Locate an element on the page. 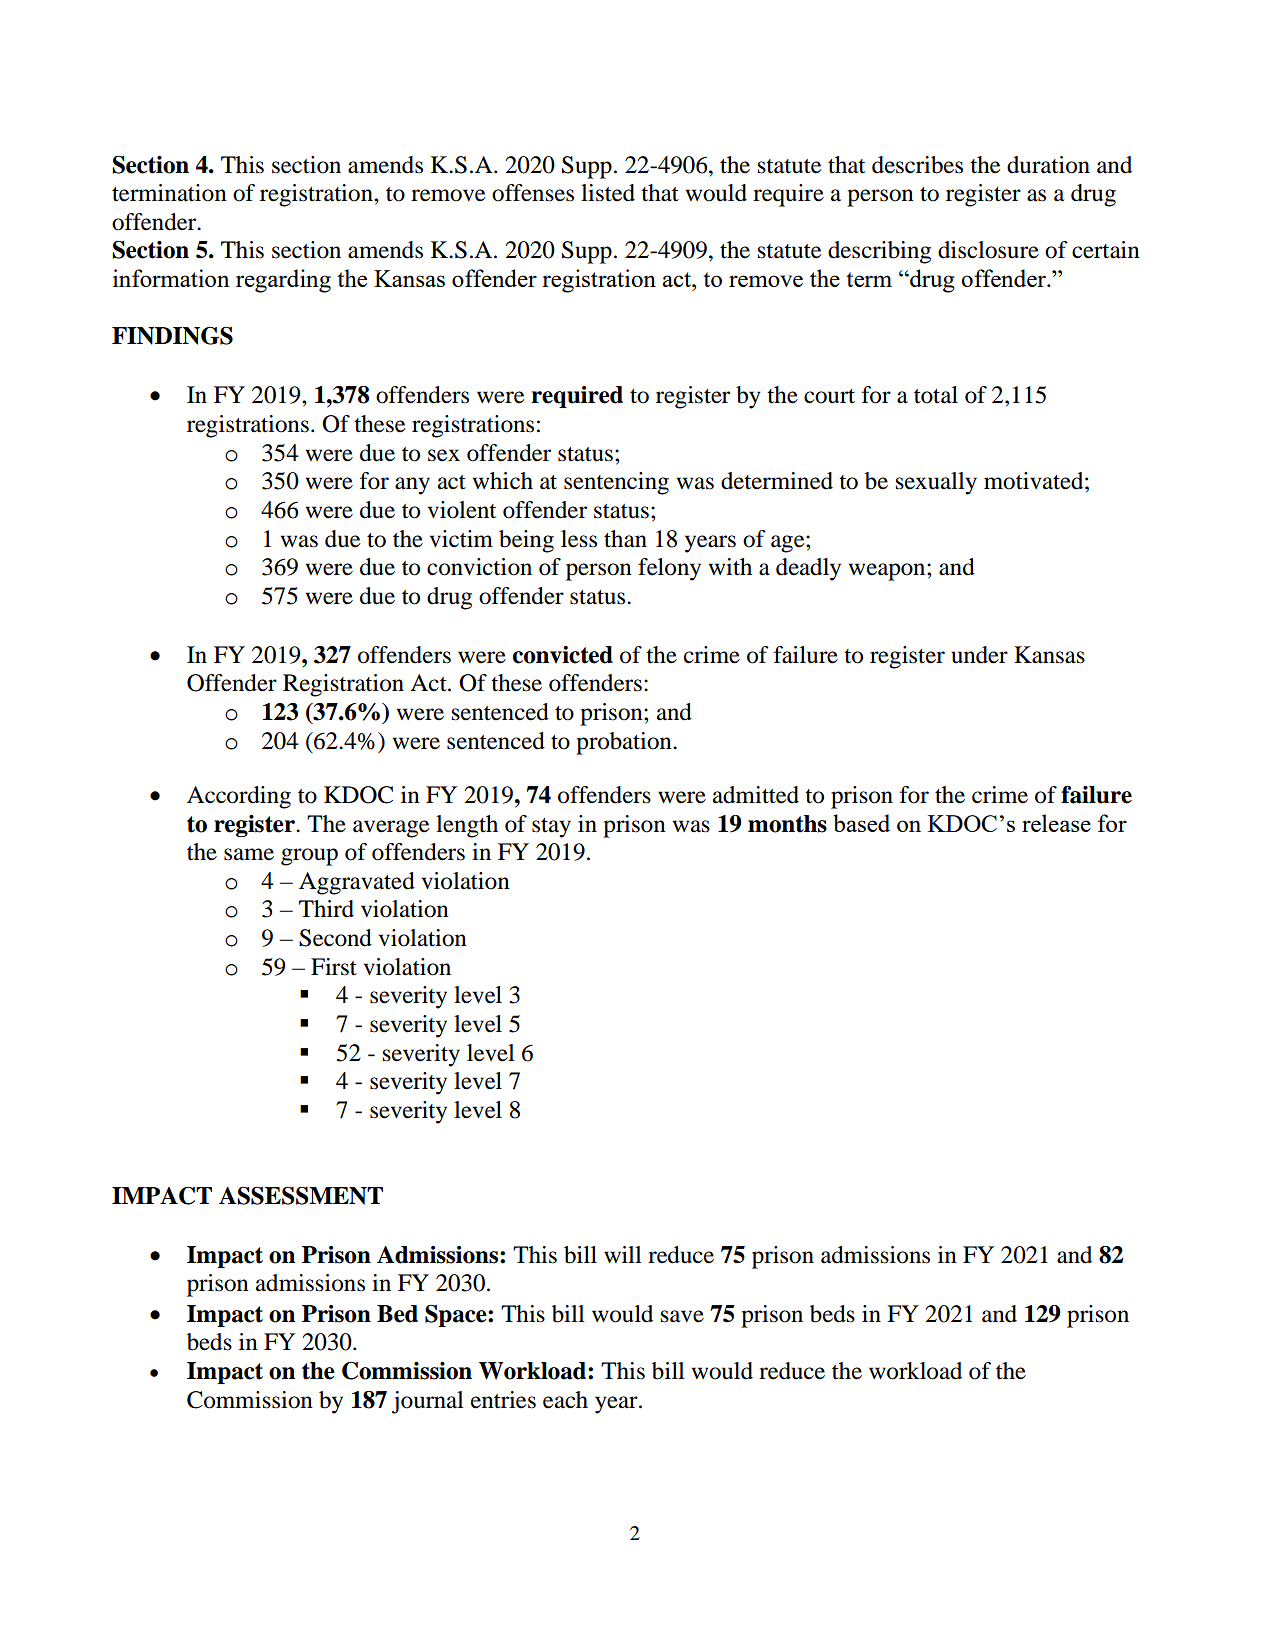 The width and height of the image is (1270, 1643). regarding is located at coordinates (283, 281).
